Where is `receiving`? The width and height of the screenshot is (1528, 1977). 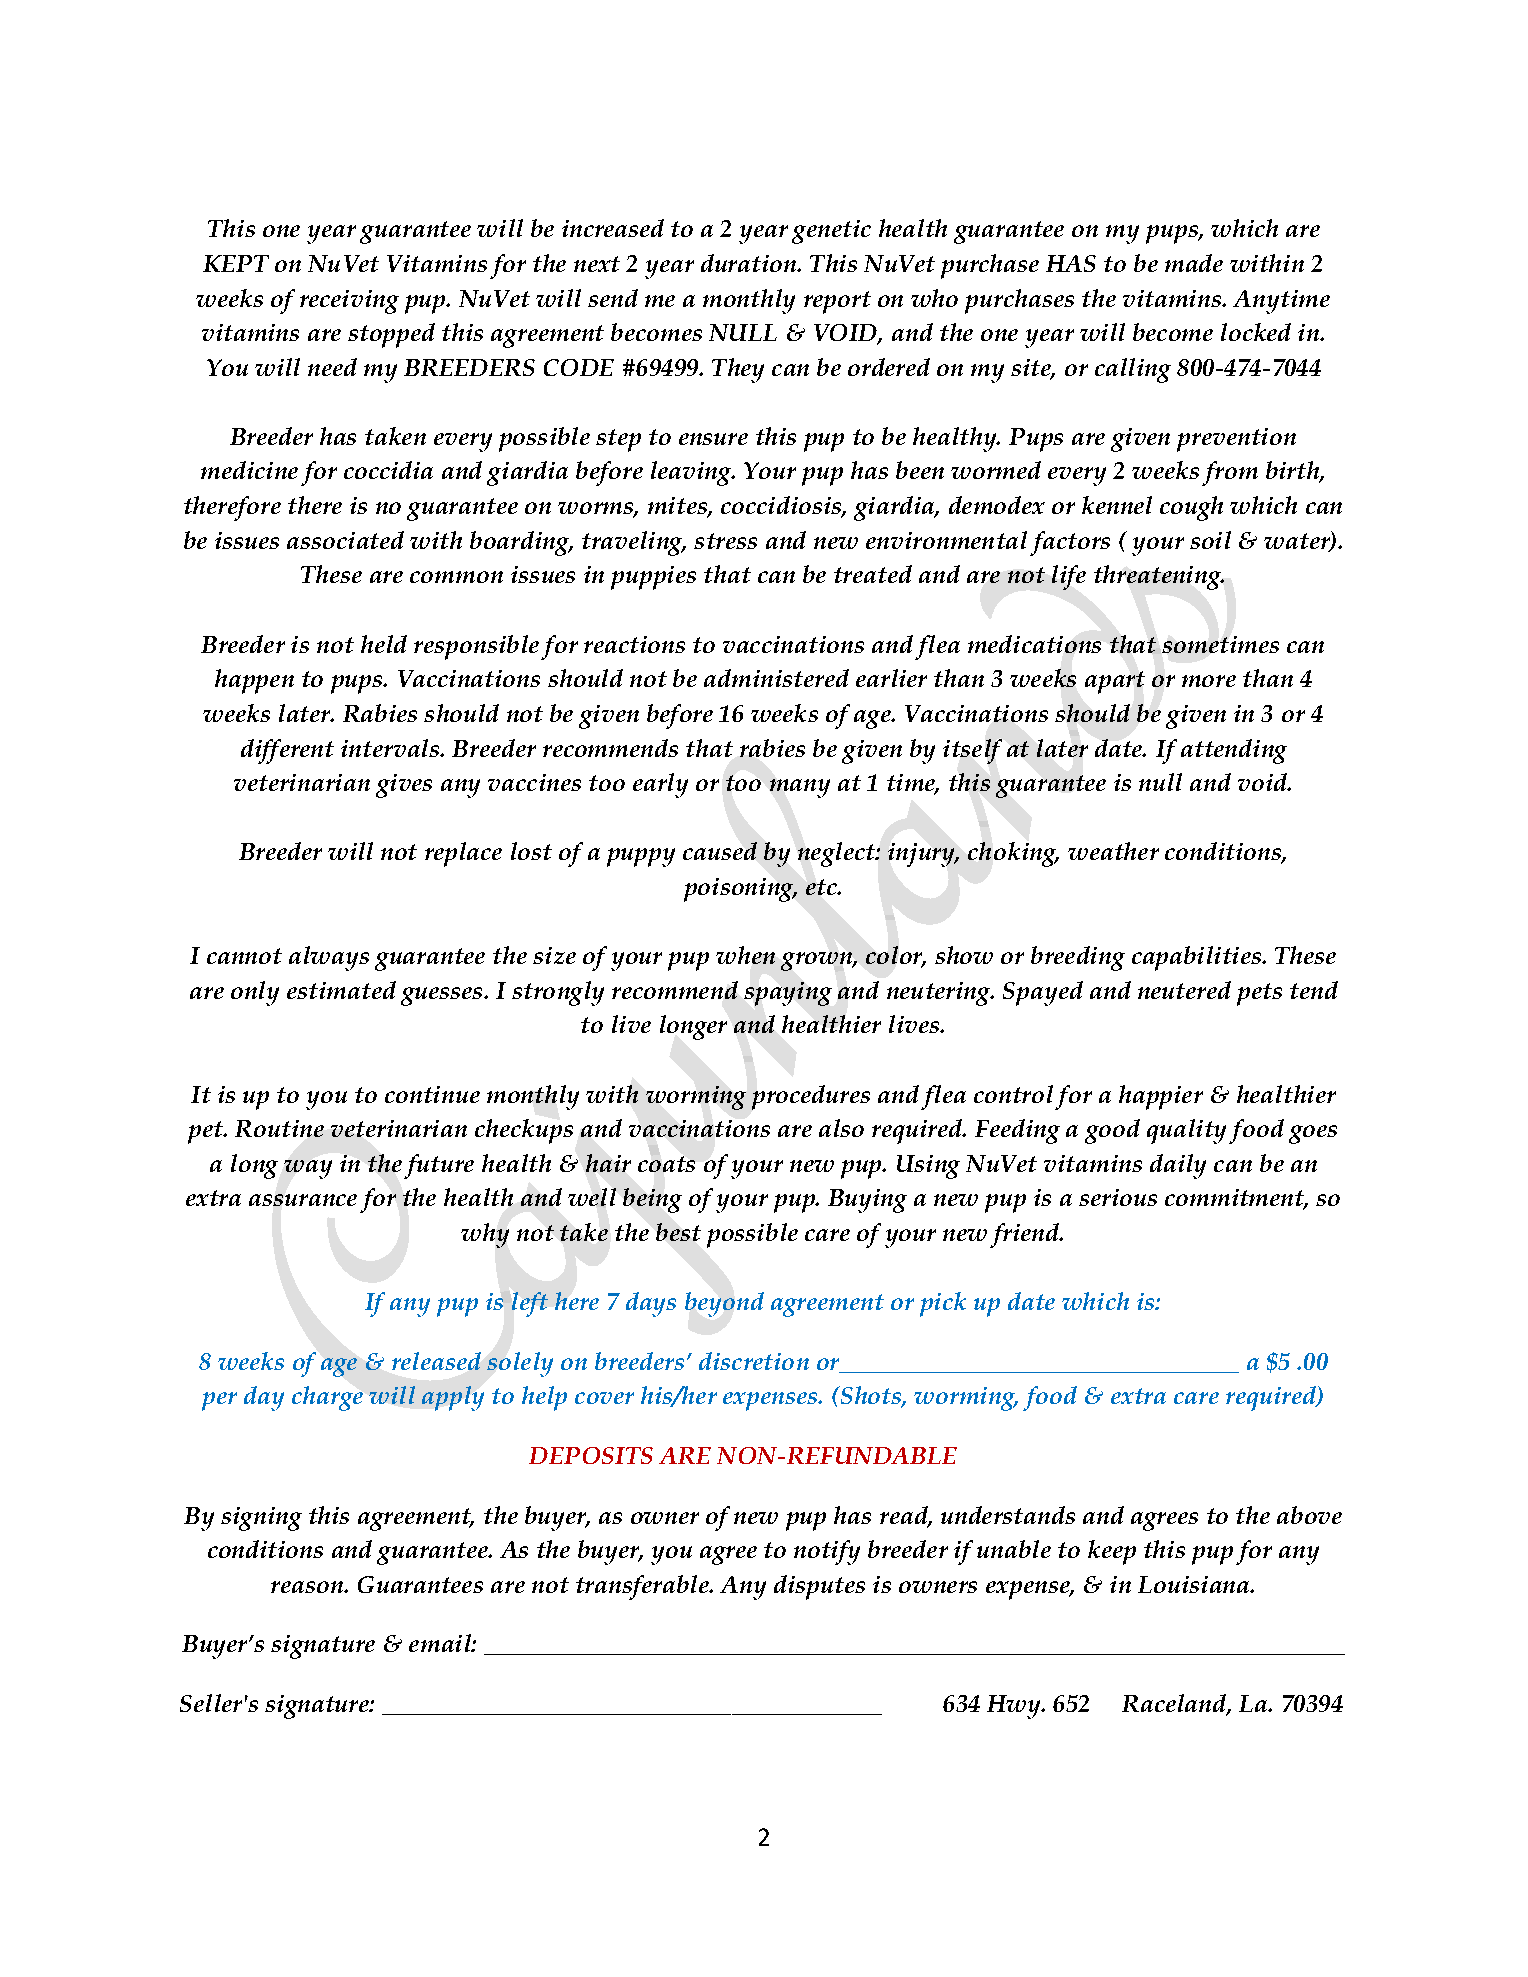
receiving is located at coordinates (349, 302).
